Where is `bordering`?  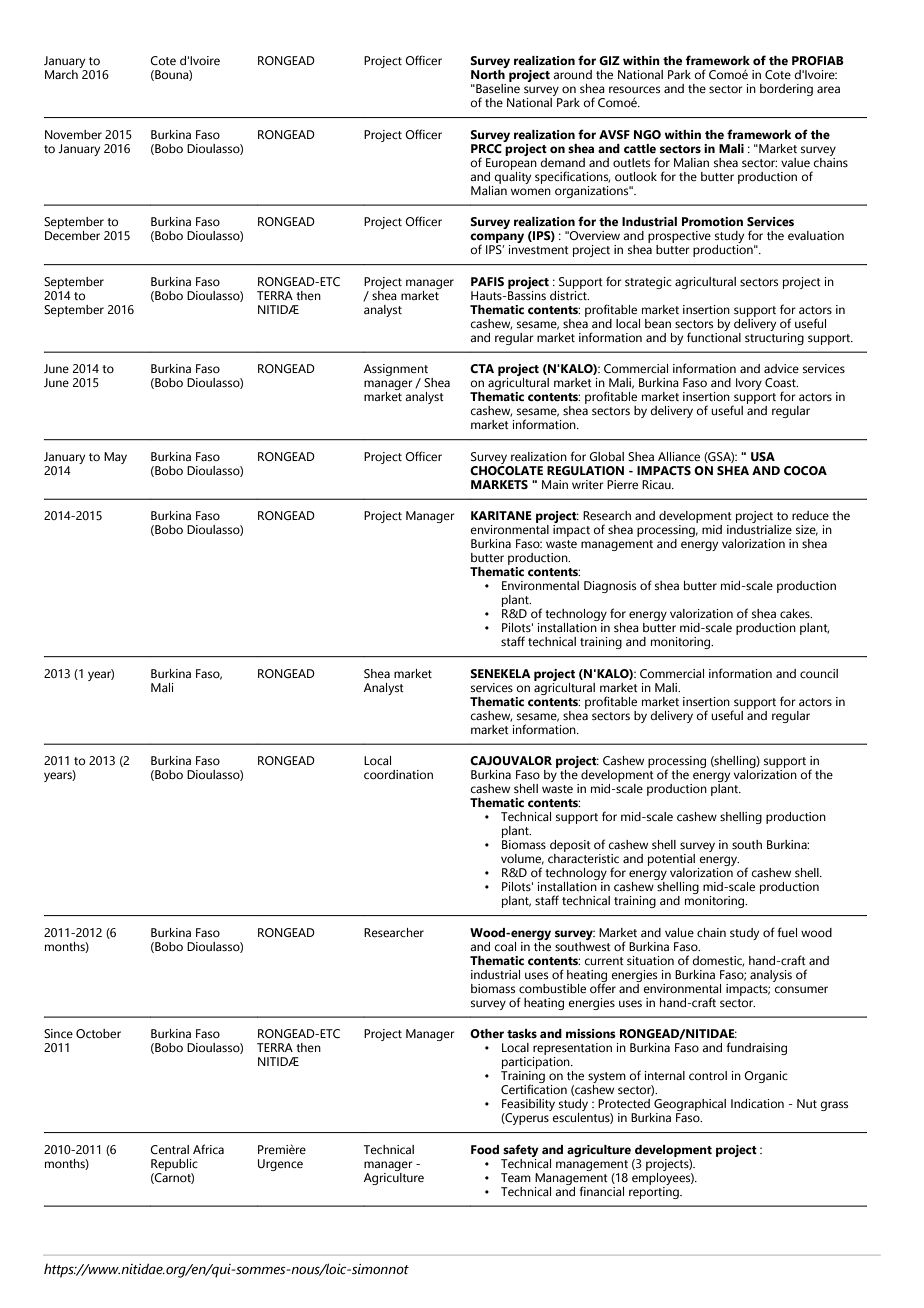
bordering is located at coordinates (786, 90).
